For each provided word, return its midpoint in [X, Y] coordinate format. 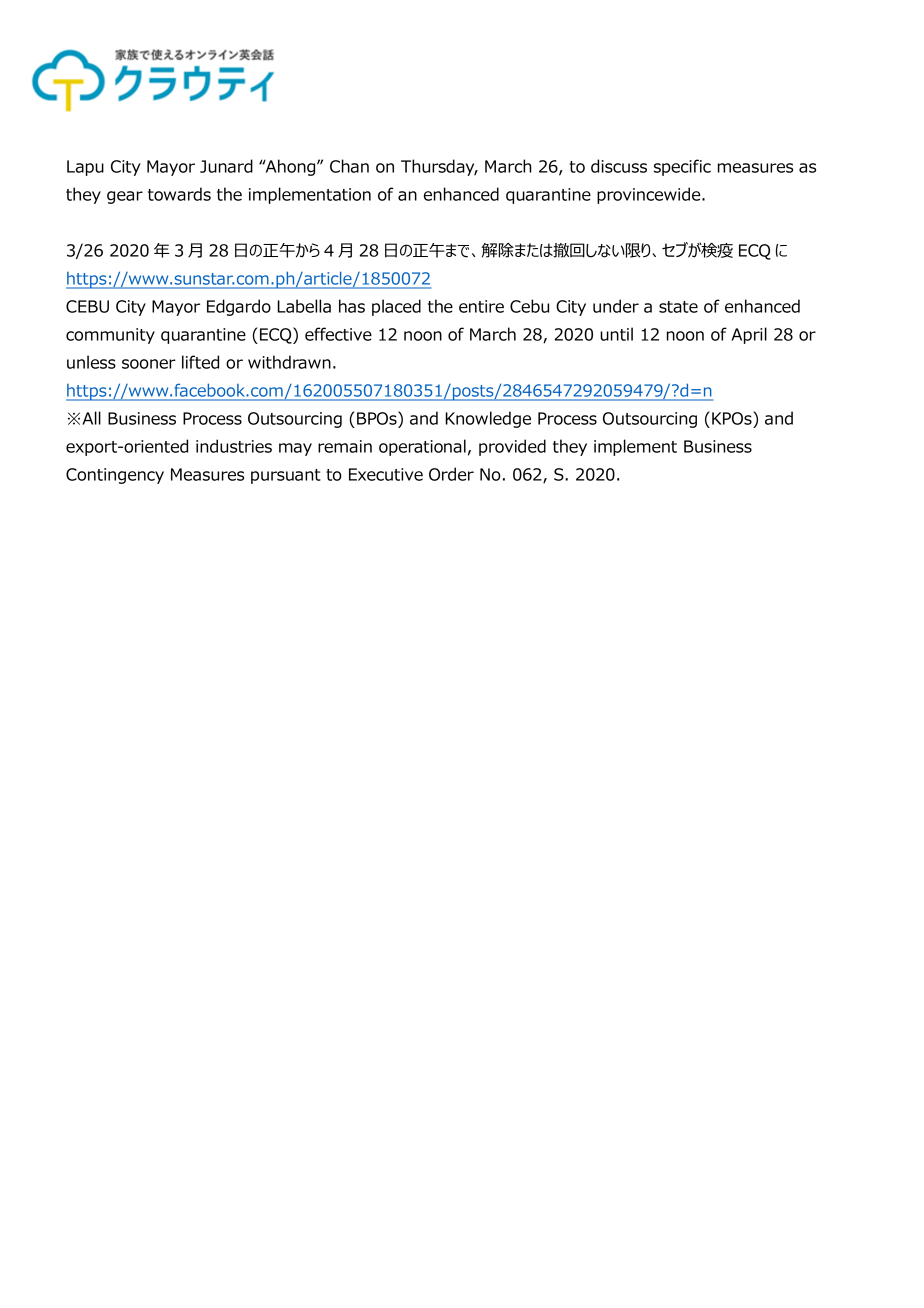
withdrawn [289, 362]
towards [179, 194]
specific [682, 167]
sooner [149, 364]
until [616, 334]
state [678, 307]
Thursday [439, 167]
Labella [304, 306]
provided [512, 447]
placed [396, 307]
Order [451, 474]
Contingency [115, 476]
